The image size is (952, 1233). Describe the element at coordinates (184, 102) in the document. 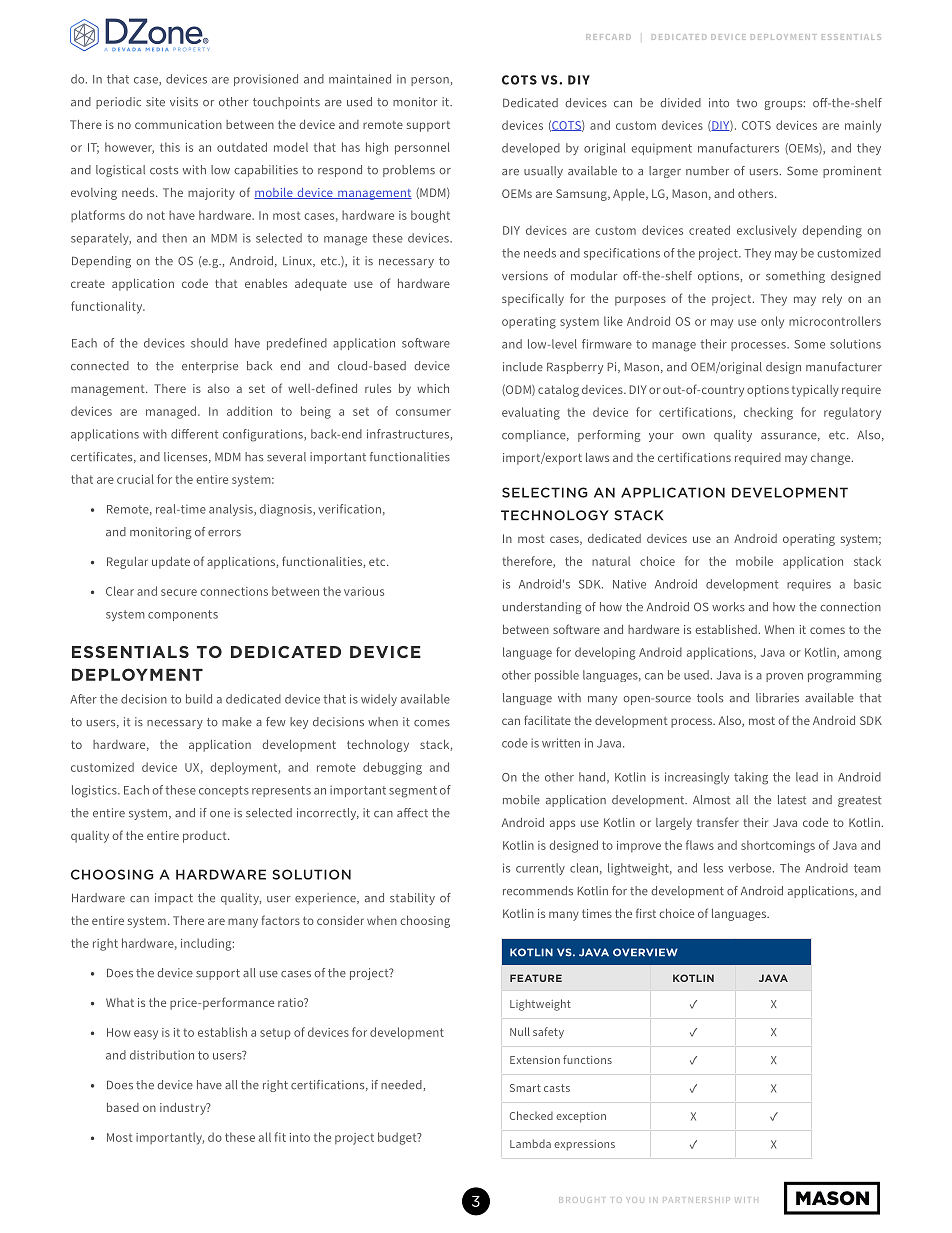

I see `visits` at that location.
